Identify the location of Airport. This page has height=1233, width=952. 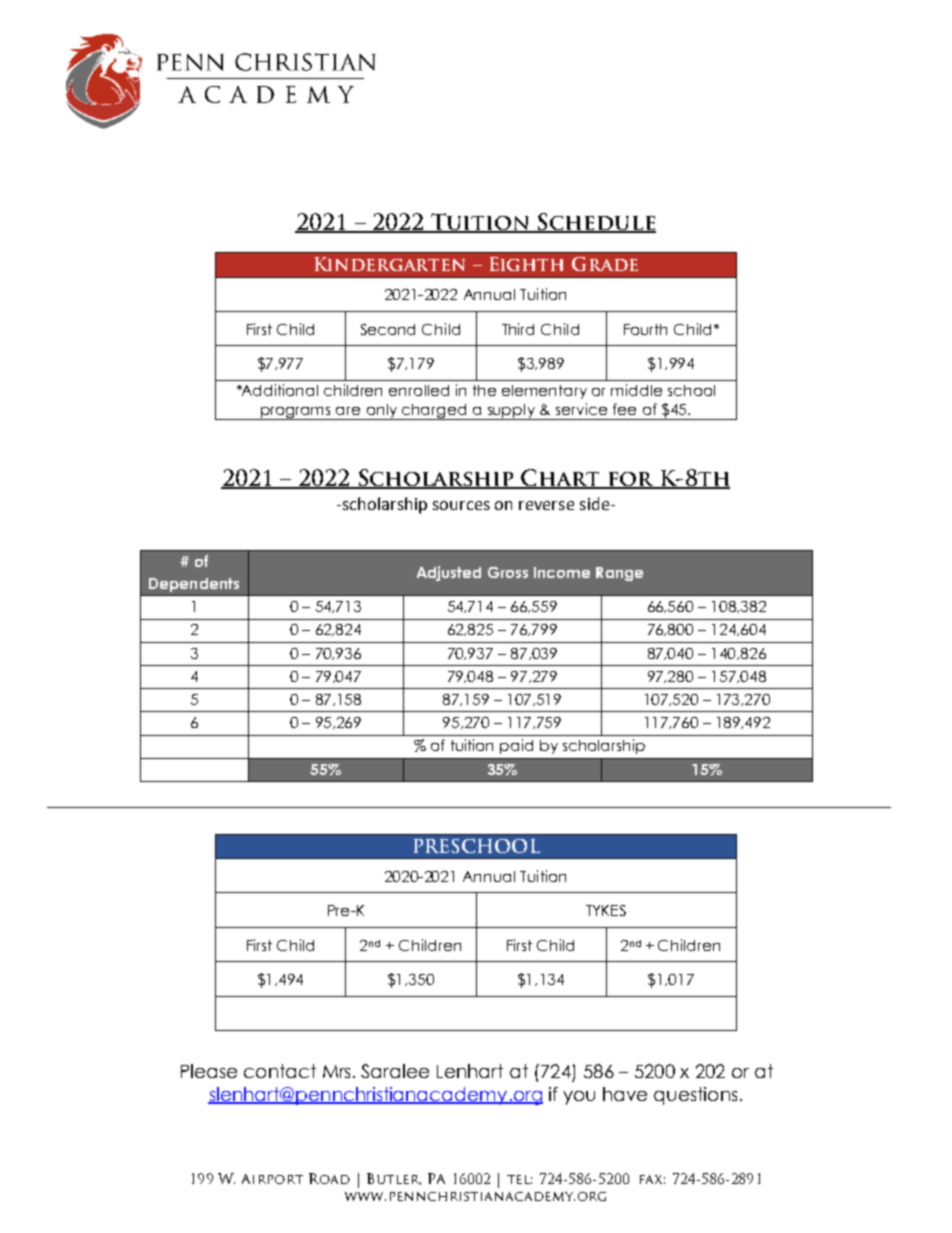
(272, 1179).
